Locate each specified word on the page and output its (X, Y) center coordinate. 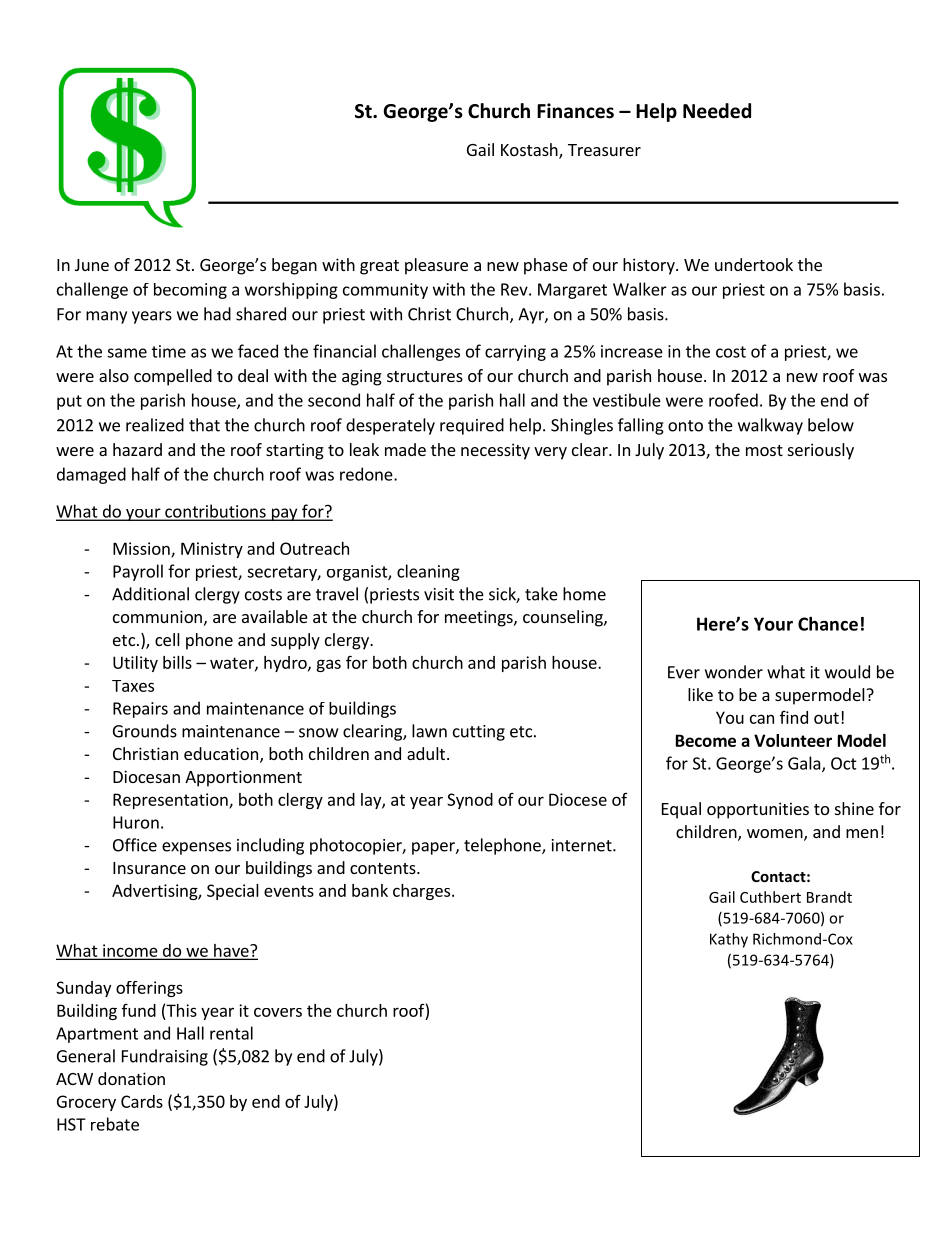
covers (278, 1012)
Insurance (149, 868)
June (92, 265)
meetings (480, 618)
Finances (575, 111)
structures (425, 376)
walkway (770, 426)
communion (157, 616)
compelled (173, 377)
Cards (142, 1101)
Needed (717, 111)
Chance (828, 624)
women (776, 835)
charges (421, 892)
